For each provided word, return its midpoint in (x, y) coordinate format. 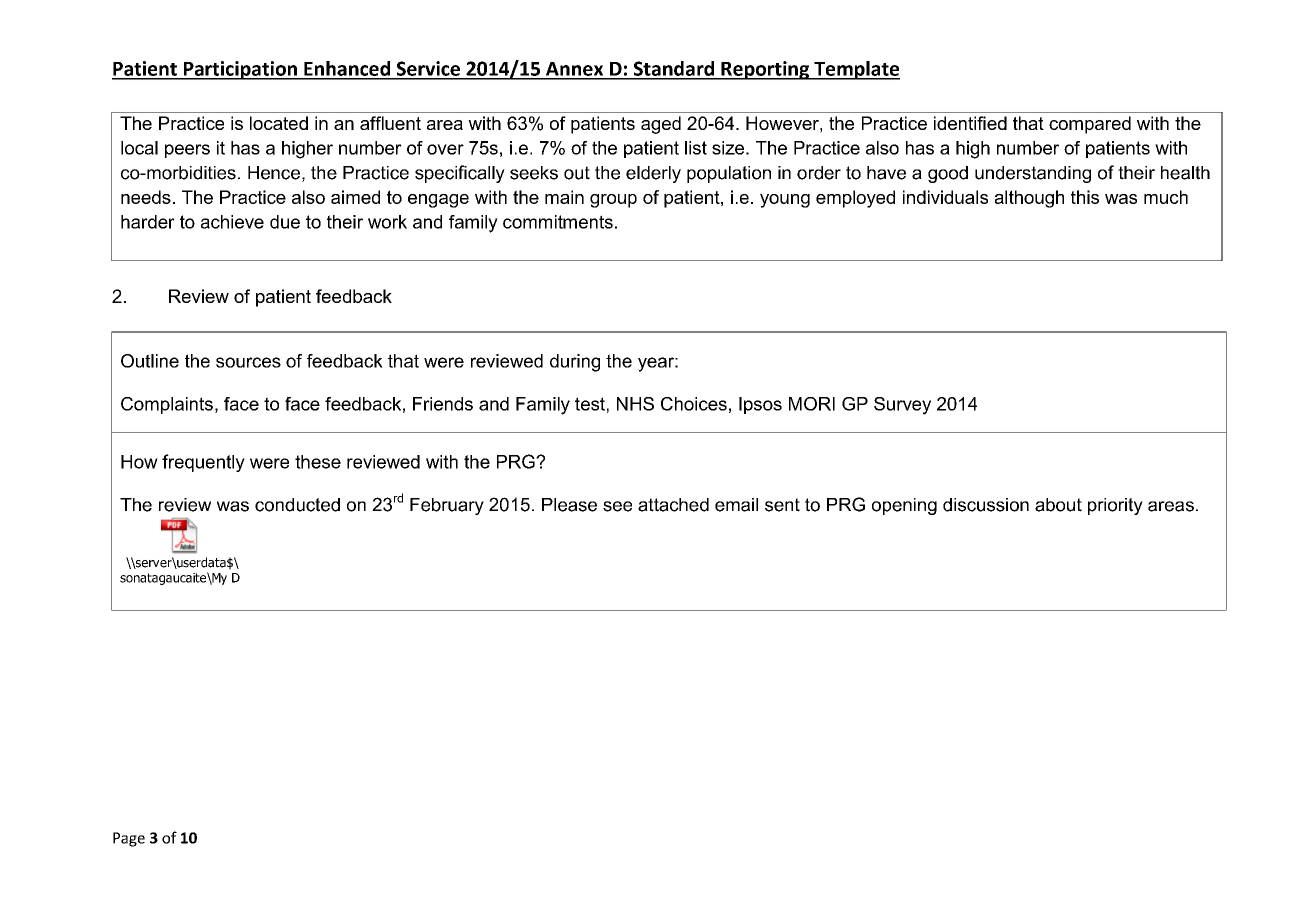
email (736, 505)
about (1058, 505)
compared (1090, 125)
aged (661, 125)
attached (673, 505)
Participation (240, 70)
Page (129, 839)
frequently (203, 463)
